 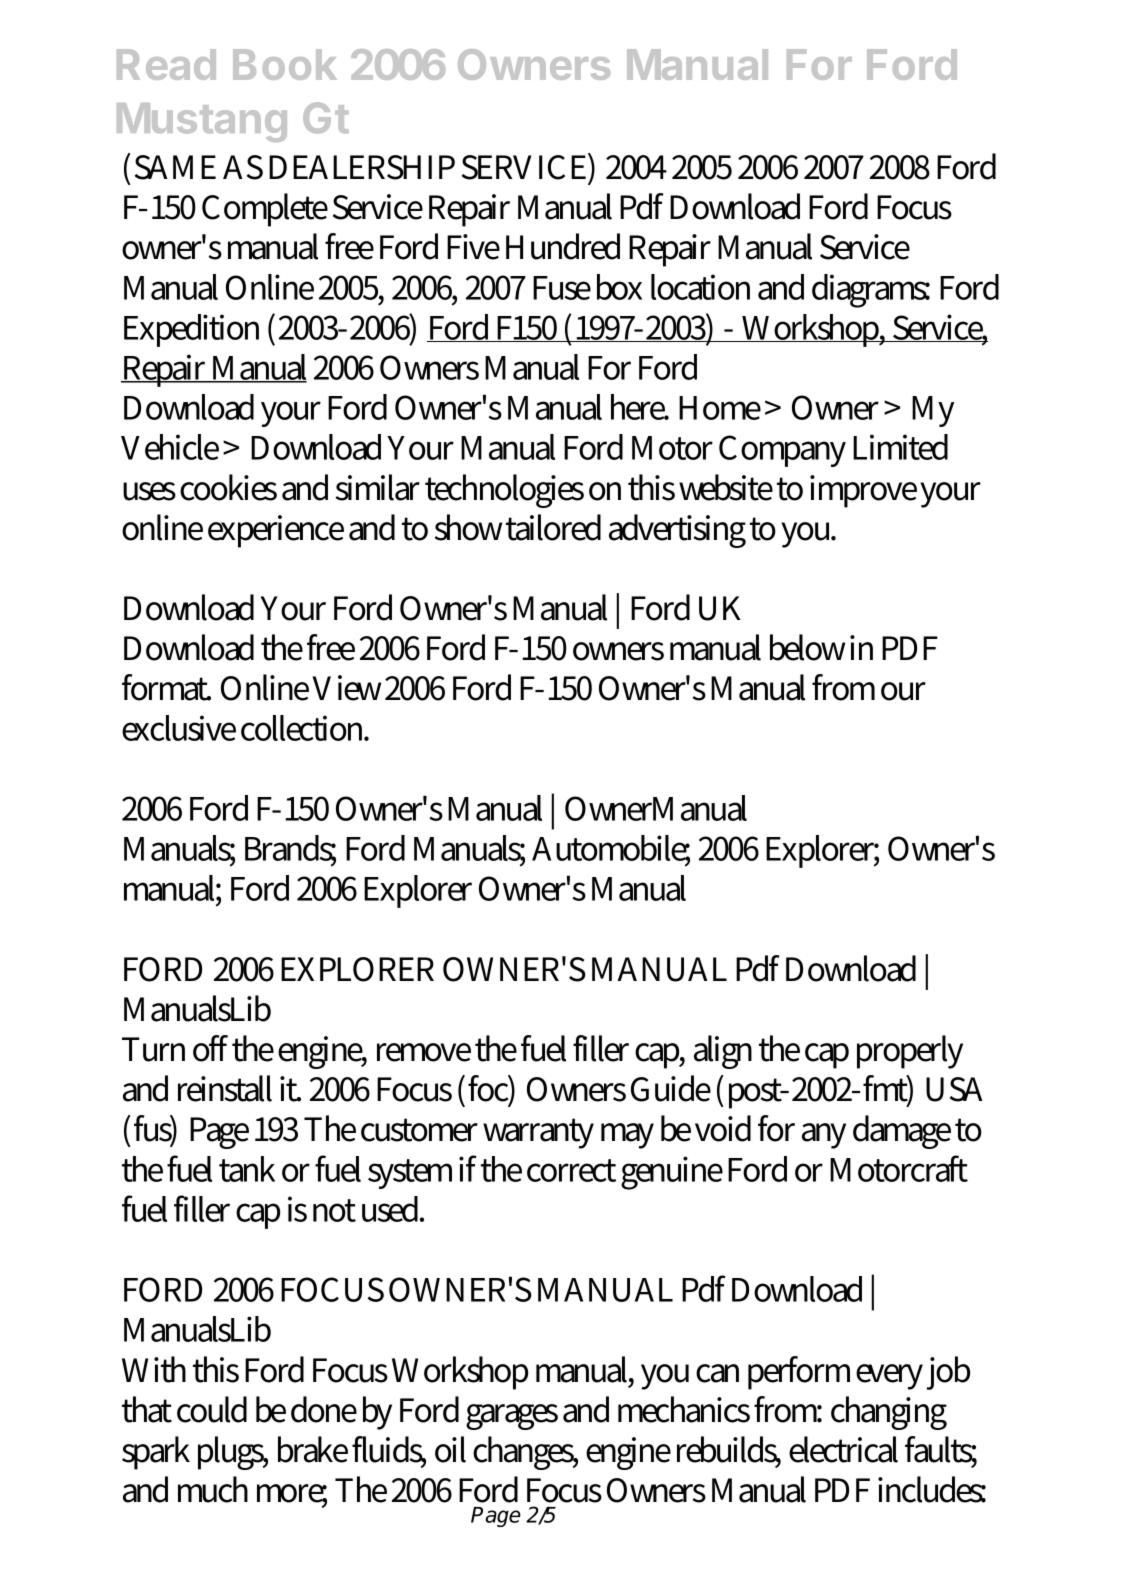 What do you see at coordinates (228, 487) in the screenshot?
I see `cookies` at bounding box center [228, 487].
